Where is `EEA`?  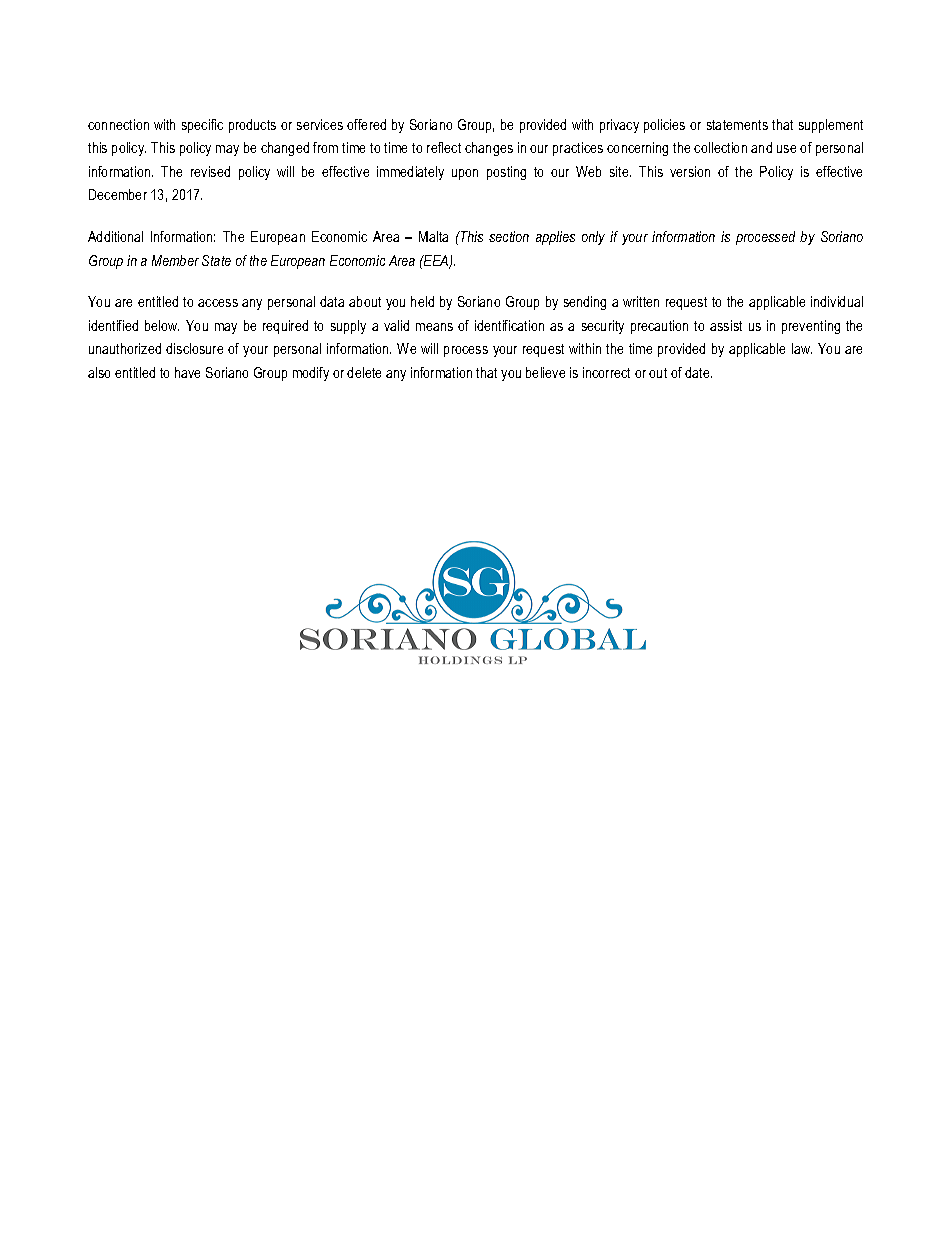 EEA is located at coordinates (436, 261).
